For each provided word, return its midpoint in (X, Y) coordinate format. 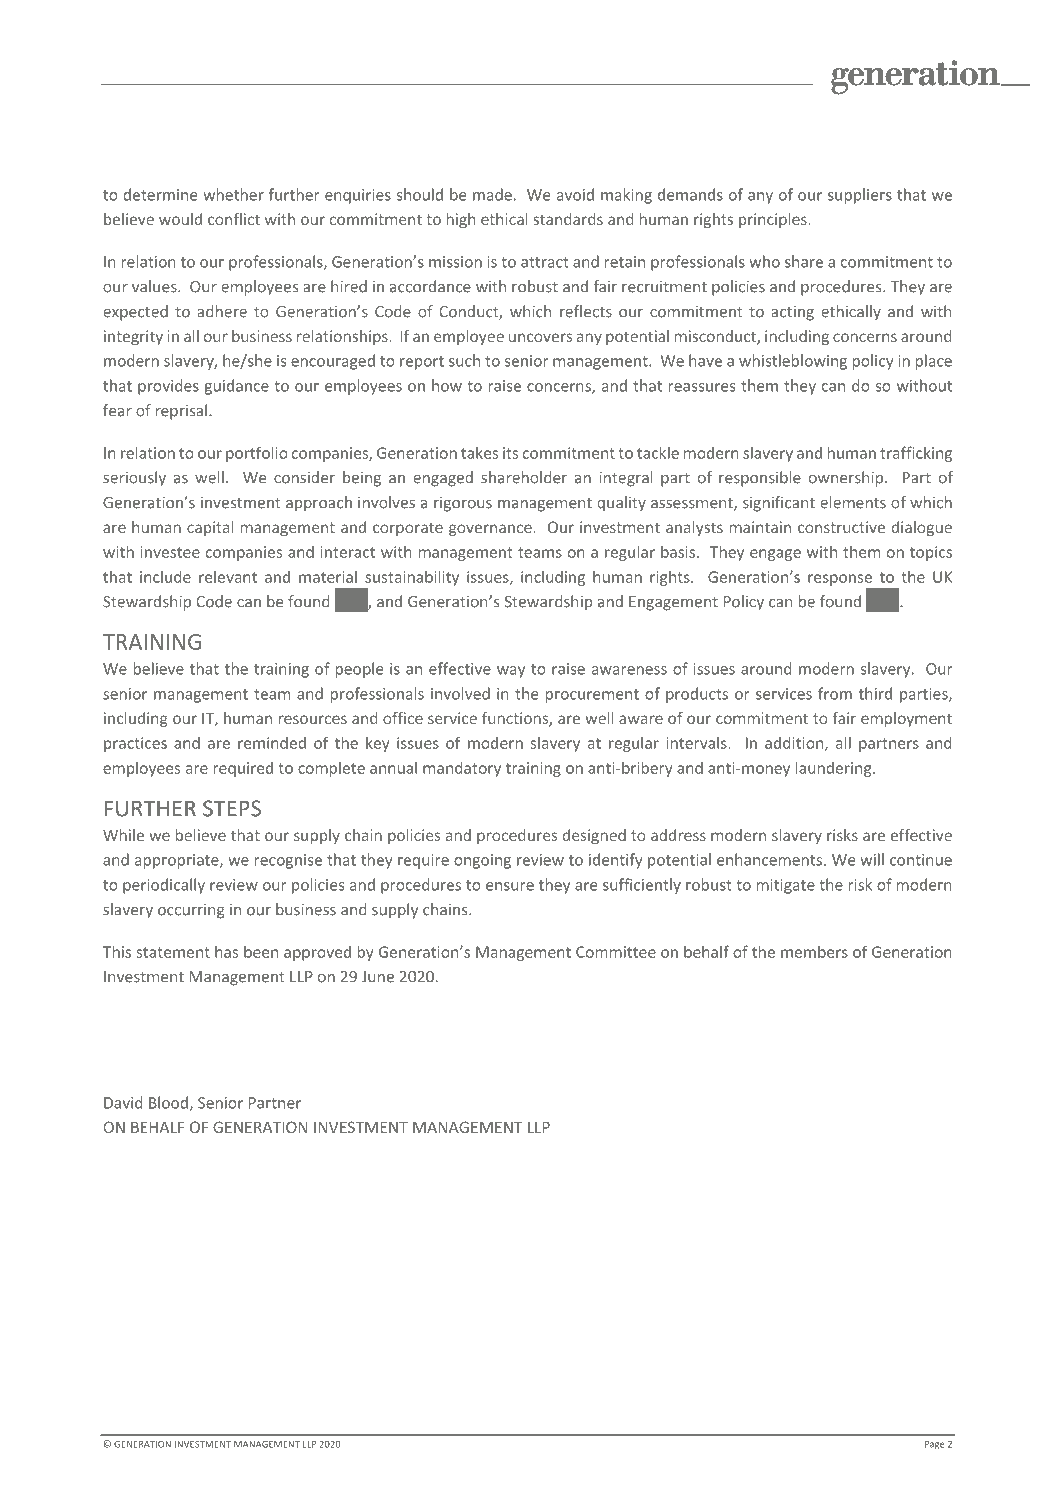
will (872, 859)
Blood (168, 1102)
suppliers (860, 196)
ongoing (482, 861)
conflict (234, 219)
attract (545, 262)
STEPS (232, 808)
